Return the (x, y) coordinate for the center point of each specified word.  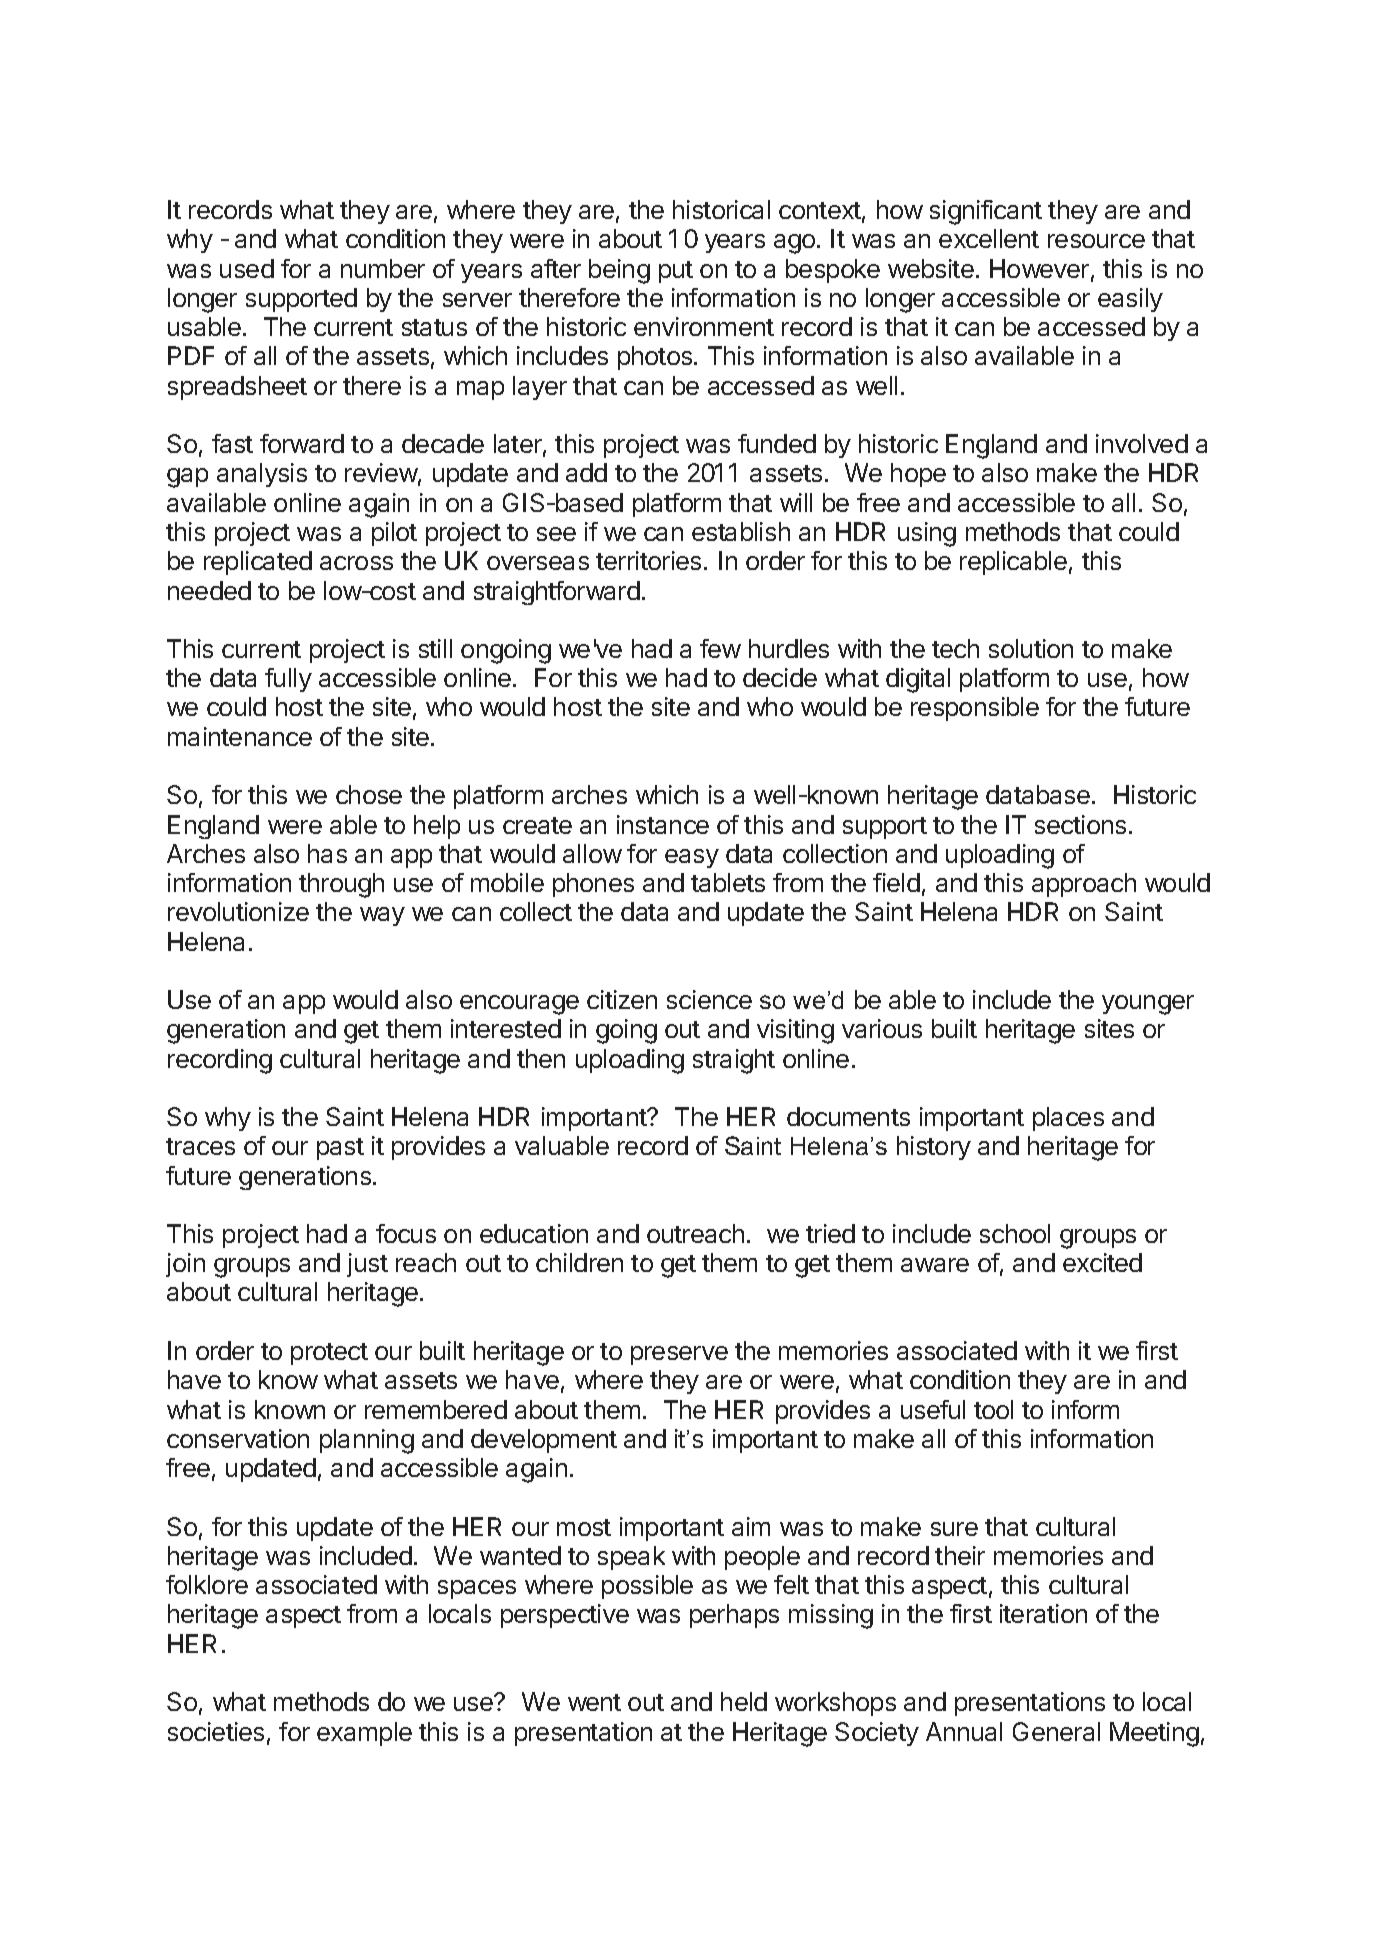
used (247, 268)
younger (1148, 1005)
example (364, 1734)
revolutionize (238, 911)
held (744, 1701)
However (1039, 268)
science (709, 999)
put (676, 272)
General (1056, 1731)
